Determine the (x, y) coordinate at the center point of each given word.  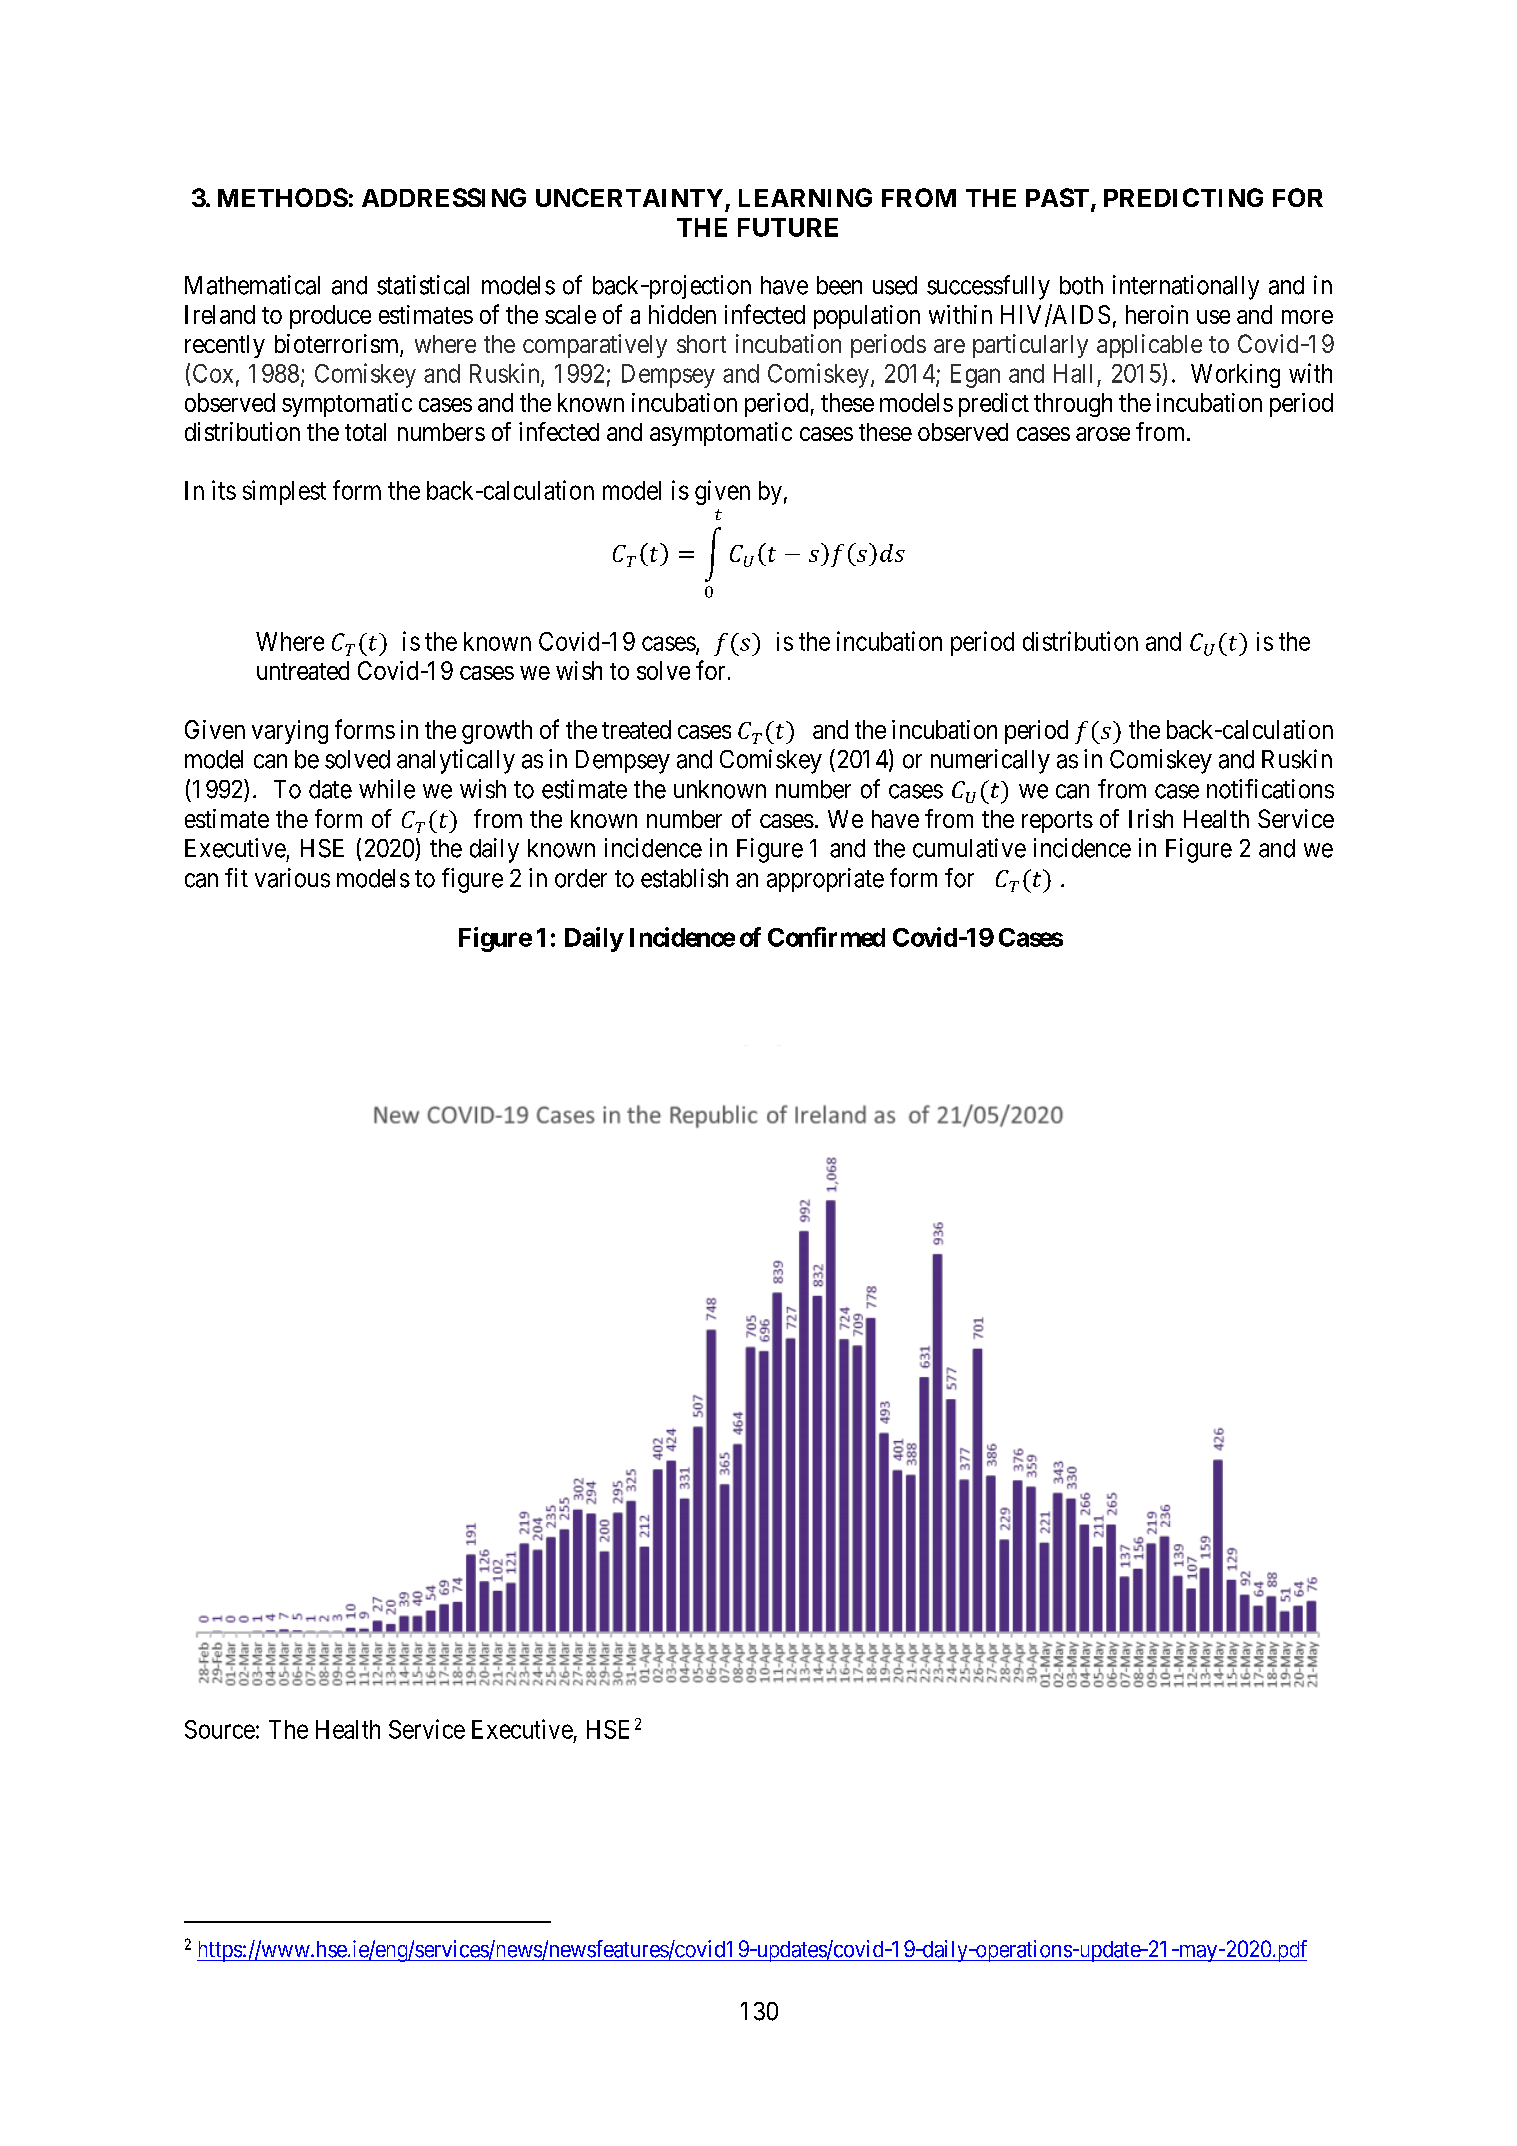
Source (220, 1729)
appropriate (825, 880)
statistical (423, 285)
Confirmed (826, 937)
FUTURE (788, 227)
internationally (1186, 287)
